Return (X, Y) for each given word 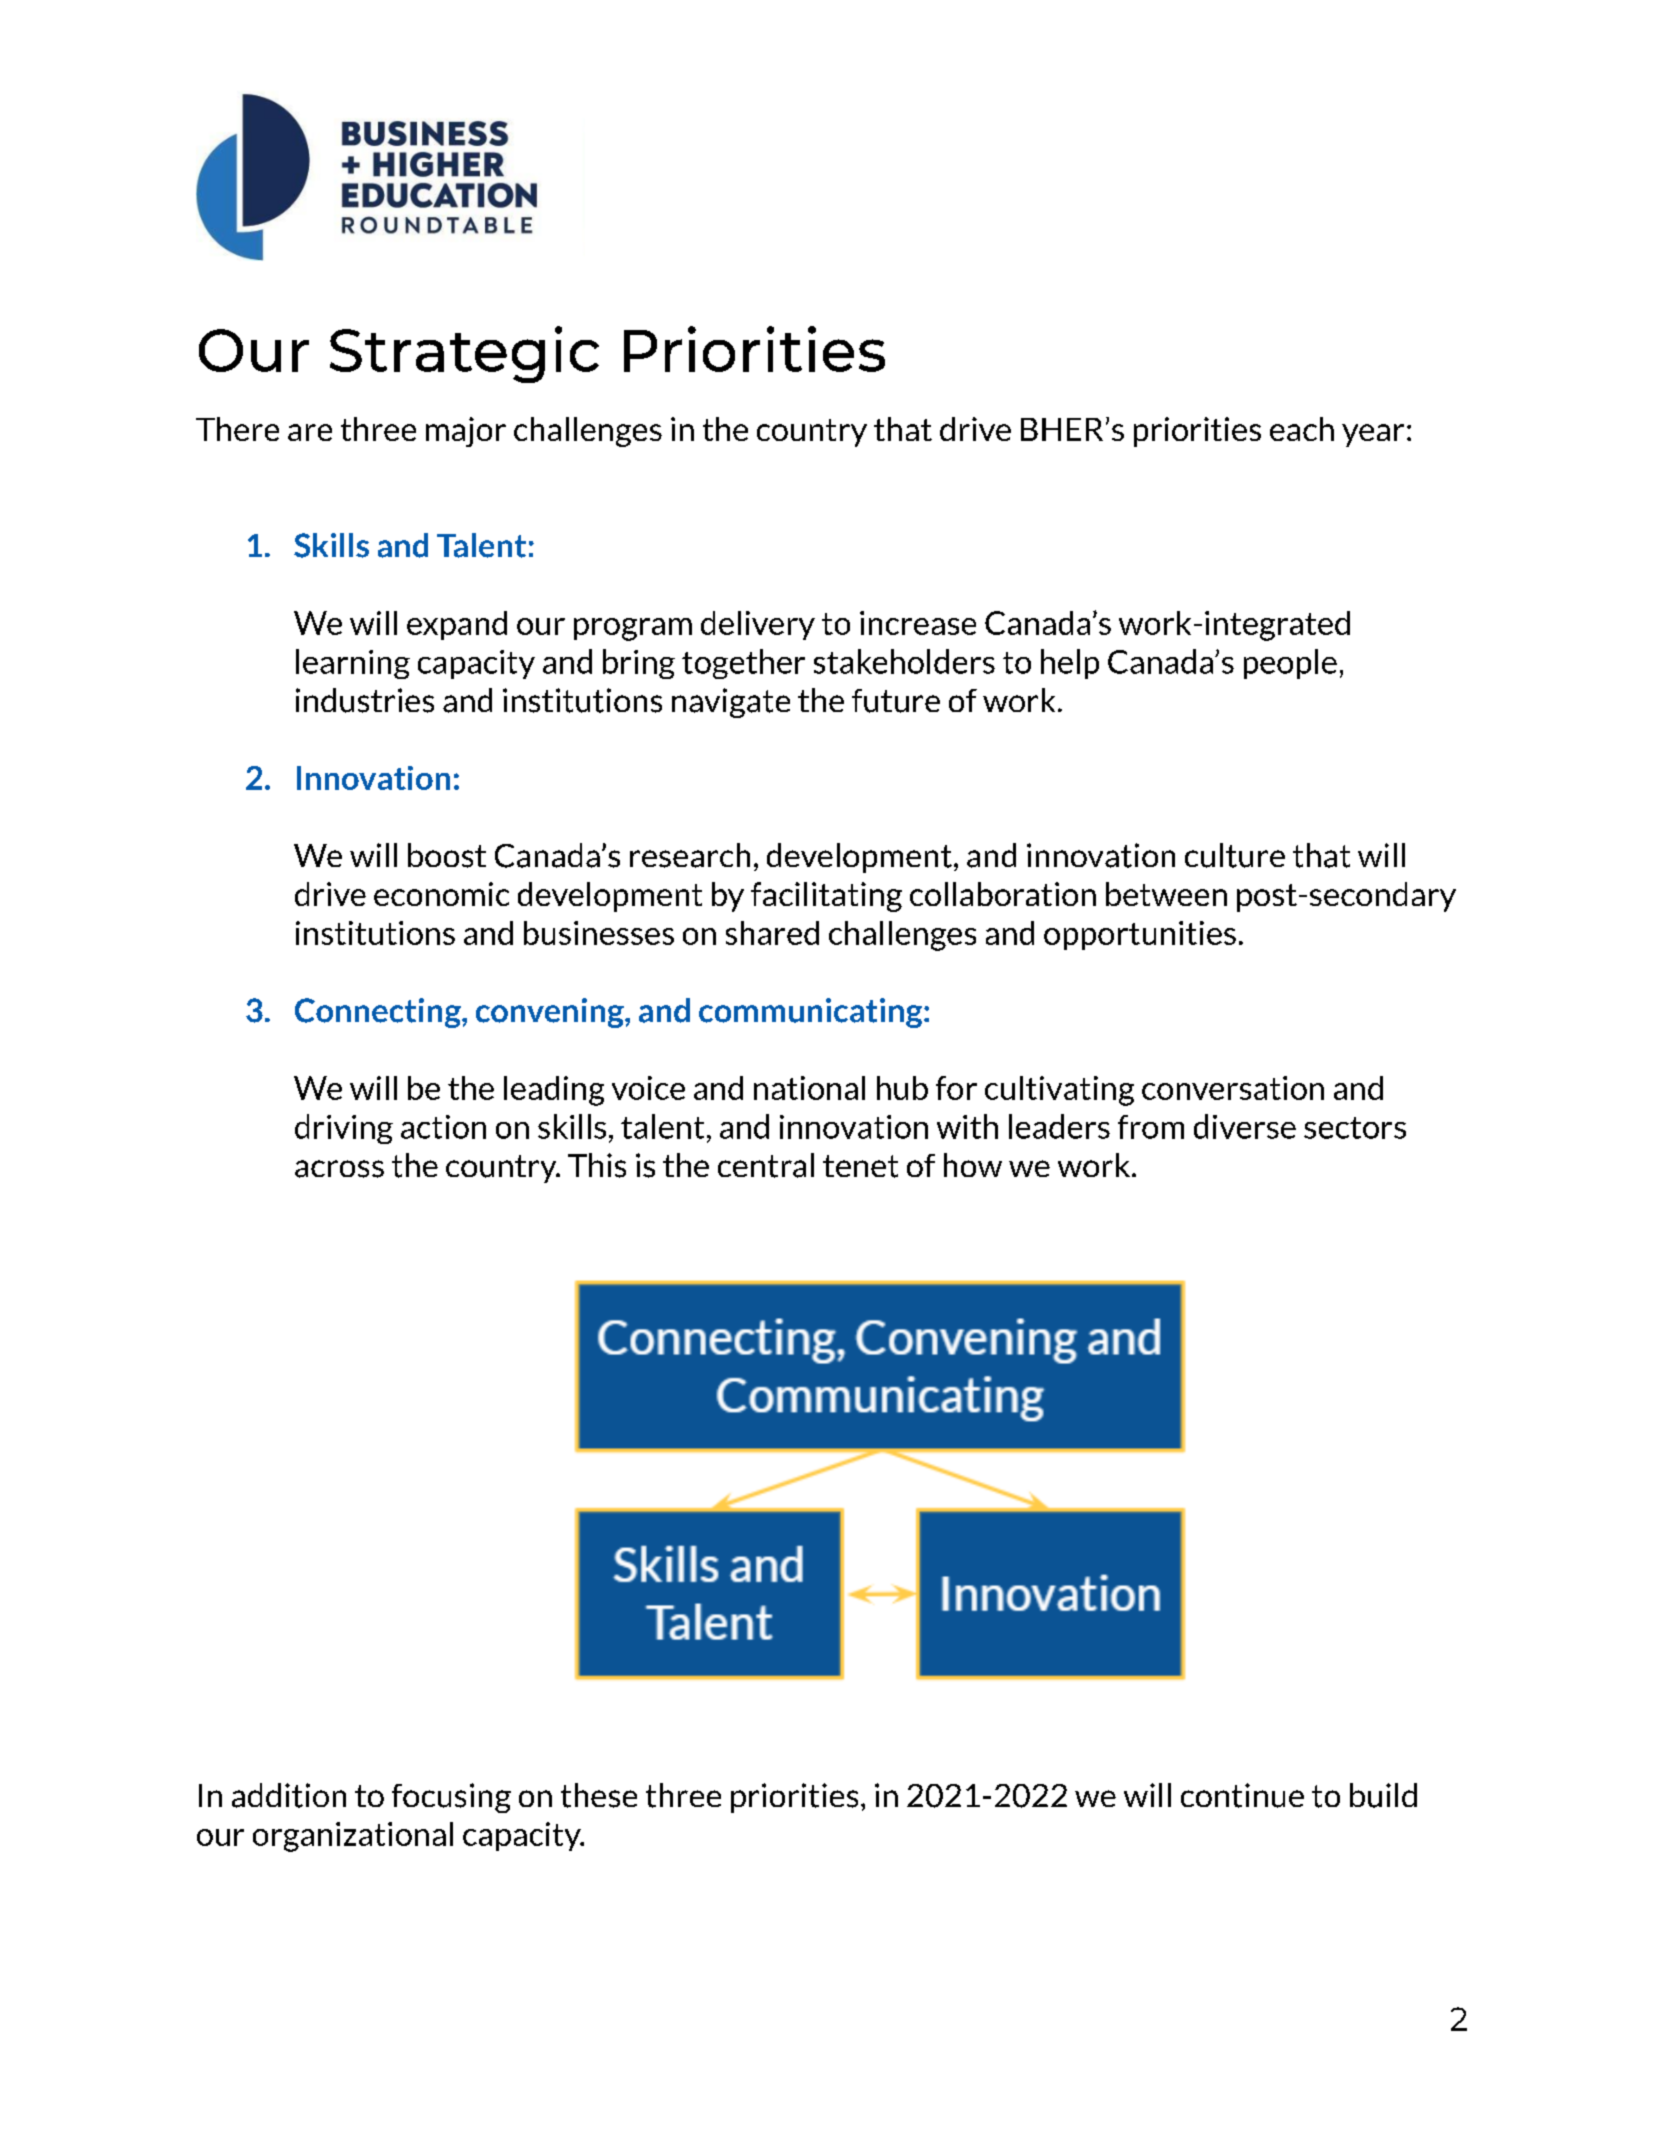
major (466, 432)
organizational (353, 1837)
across (339, 1169)
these (599, 1795)
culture (1235, 855)
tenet (860, 1166)
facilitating (826, 897)
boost (447, 855)
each (1302, 429)
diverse (1245, 1126)
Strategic (464, 354)
